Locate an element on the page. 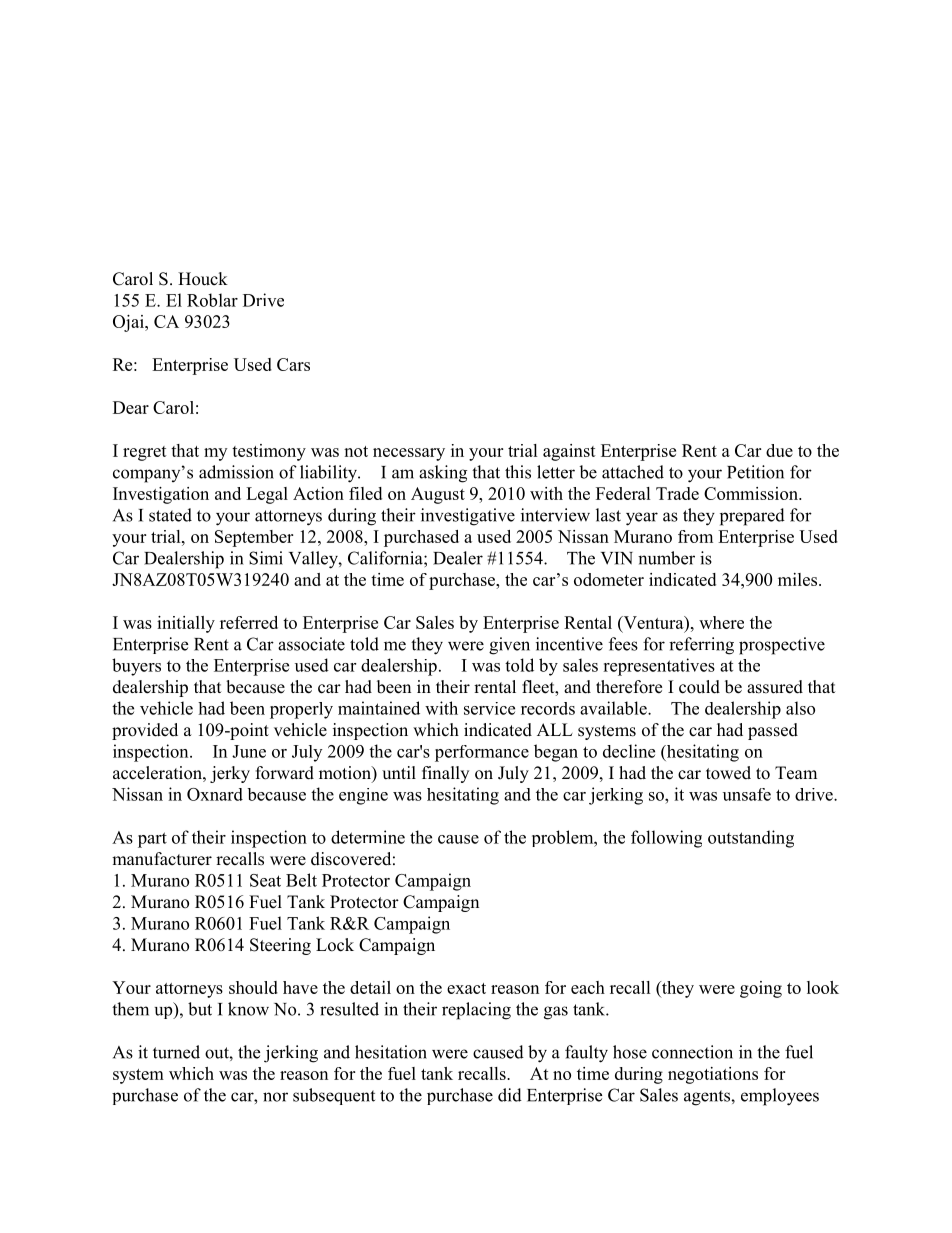 This image has height=1233, width=952. Cars is located at coordinates (293, 364).
